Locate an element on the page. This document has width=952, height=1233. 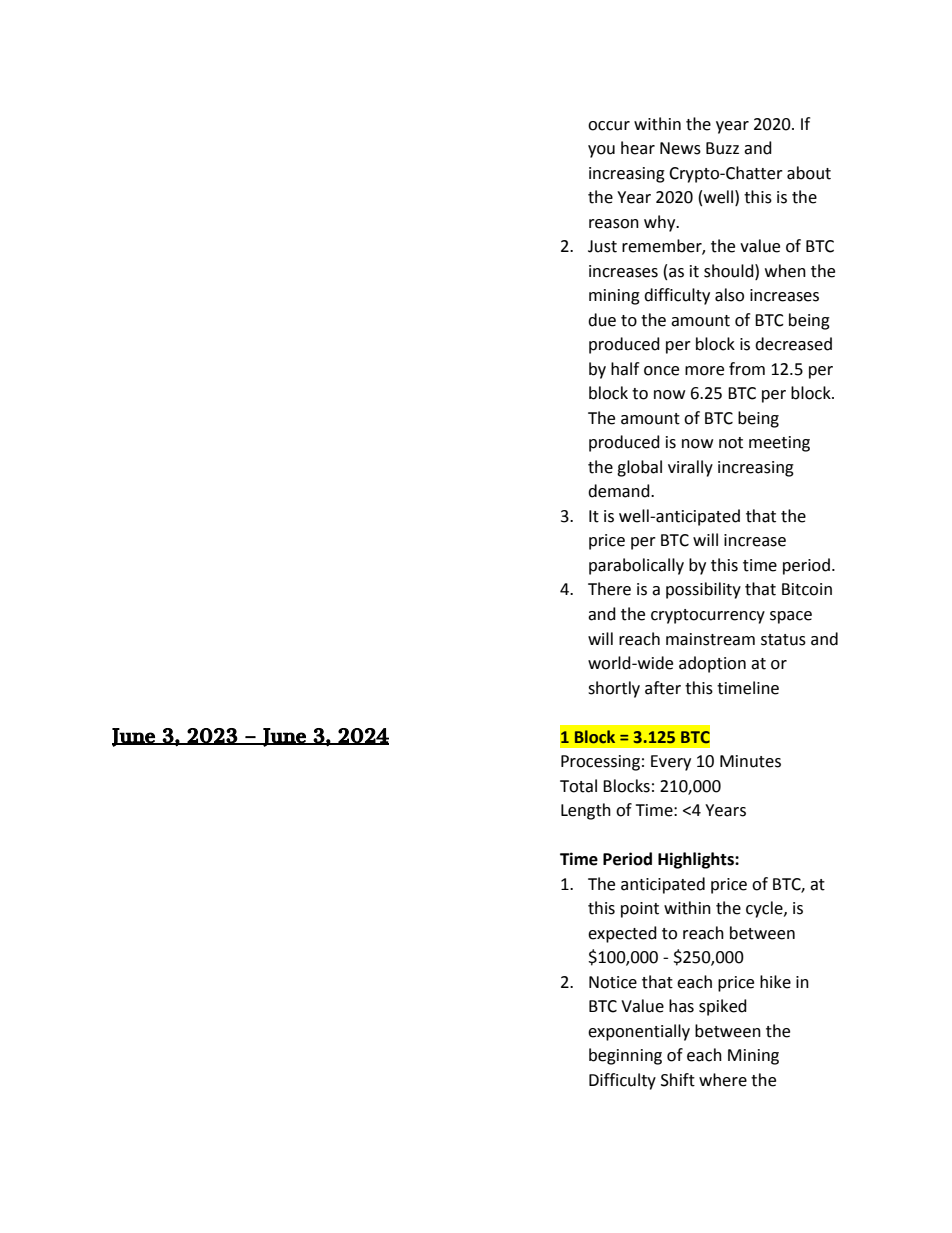
possibility is located at coordinates (703, 590).
